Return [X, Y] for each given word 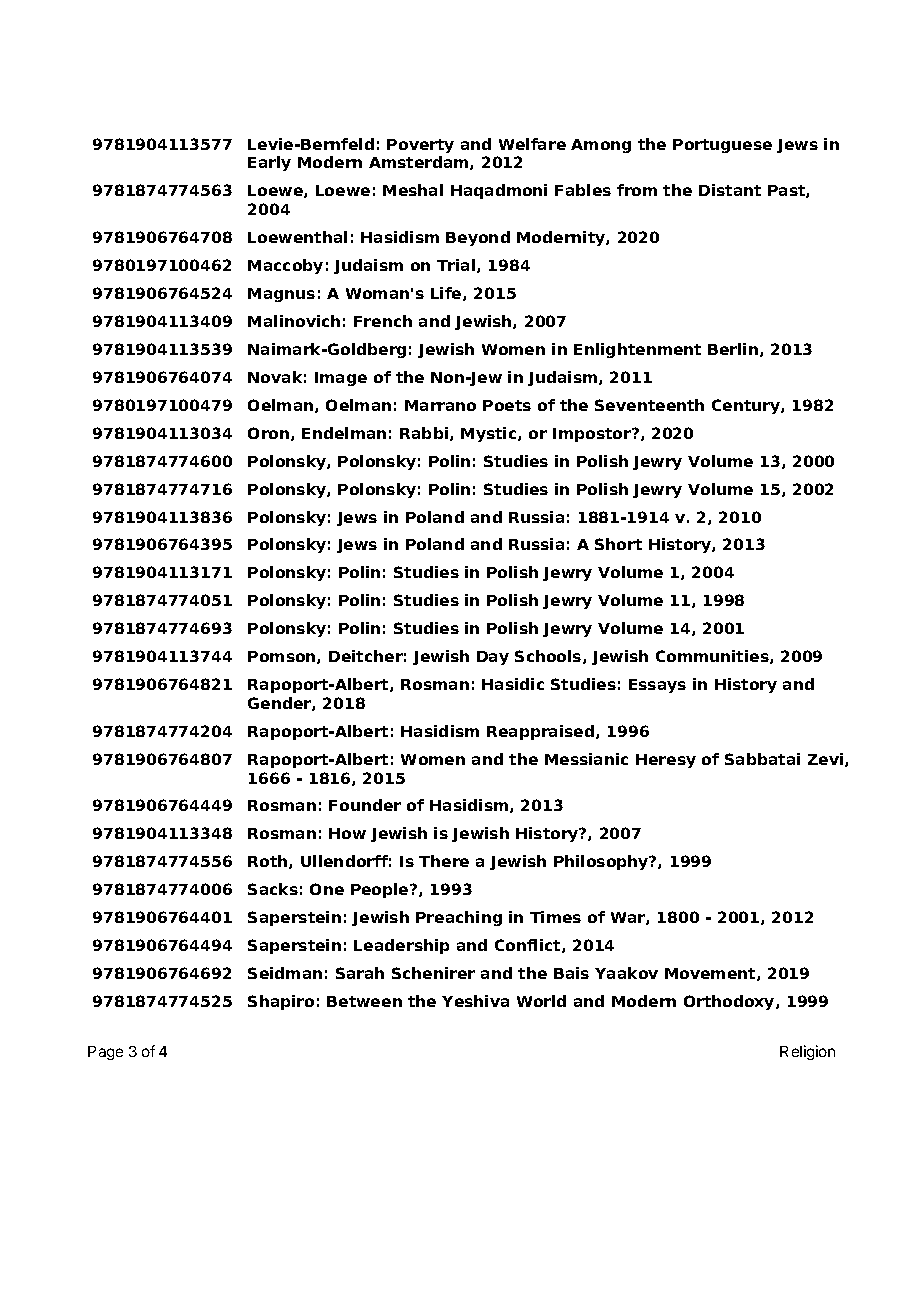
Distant [730, 190]
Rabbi [425, 434]
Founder [365, 805]
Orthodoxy [730, 1002]
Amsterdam [420, 163]
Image [341, 379]
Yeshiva [475, 1001]
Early [269, 163]
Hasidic [513, 684]
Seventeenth [649, 405]
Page [105, 1053]
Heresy [666, 761]
